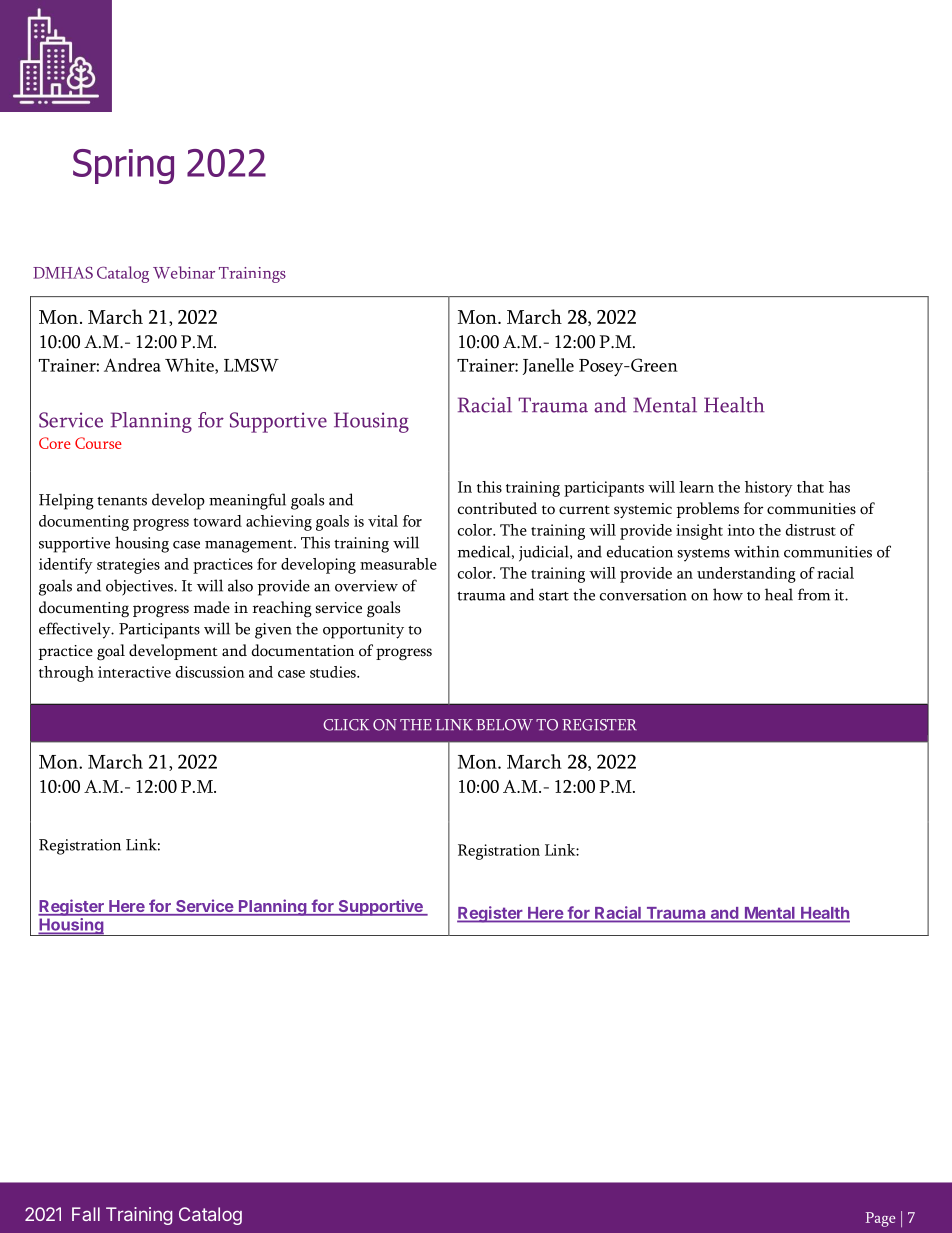  What do you see at coordinates (769, 489) in the screenshot?
I see `history` at bounding box center [769, 489].
